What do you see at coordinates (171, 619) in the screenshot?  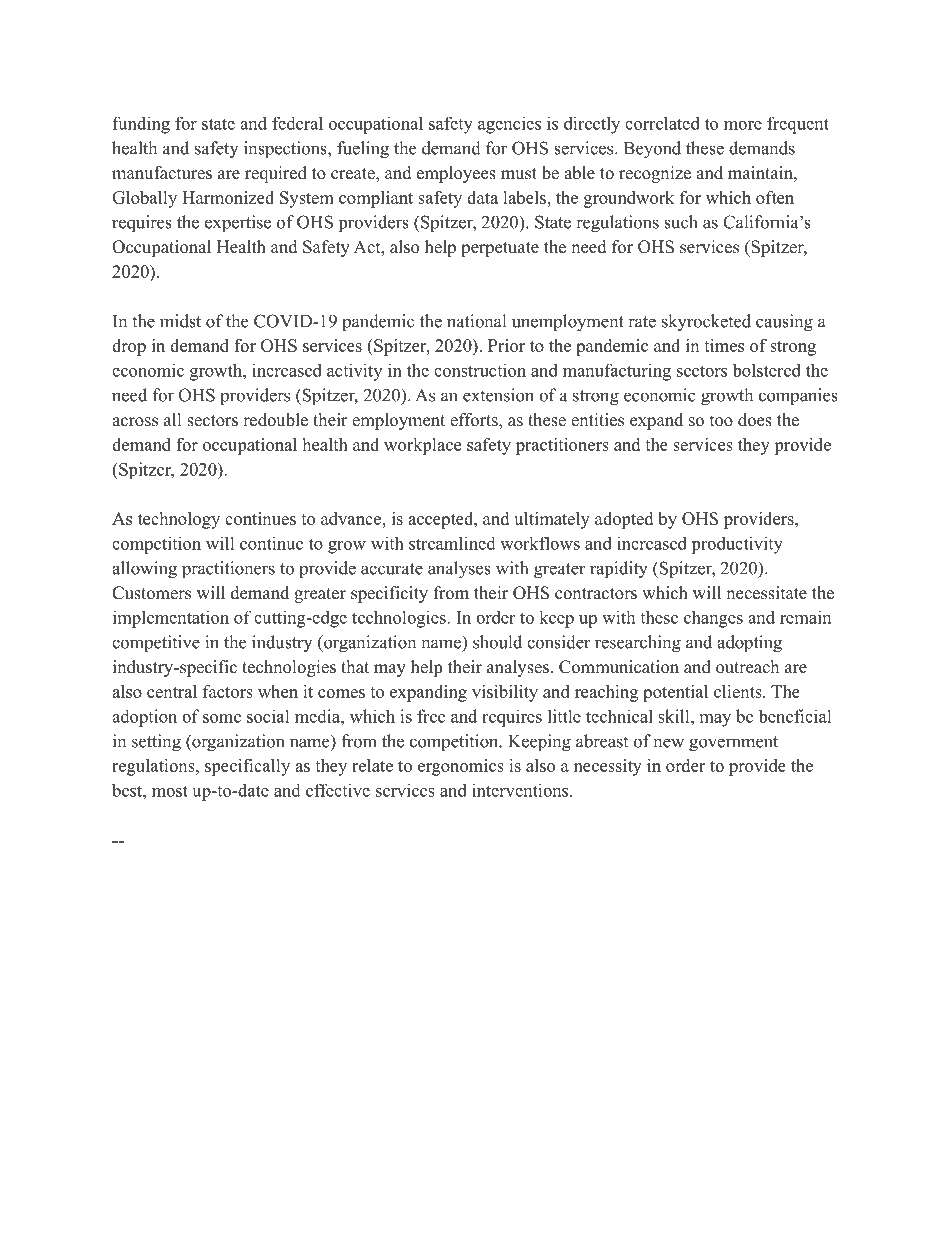 I see `implementation` at bounding box center [171, 619].
